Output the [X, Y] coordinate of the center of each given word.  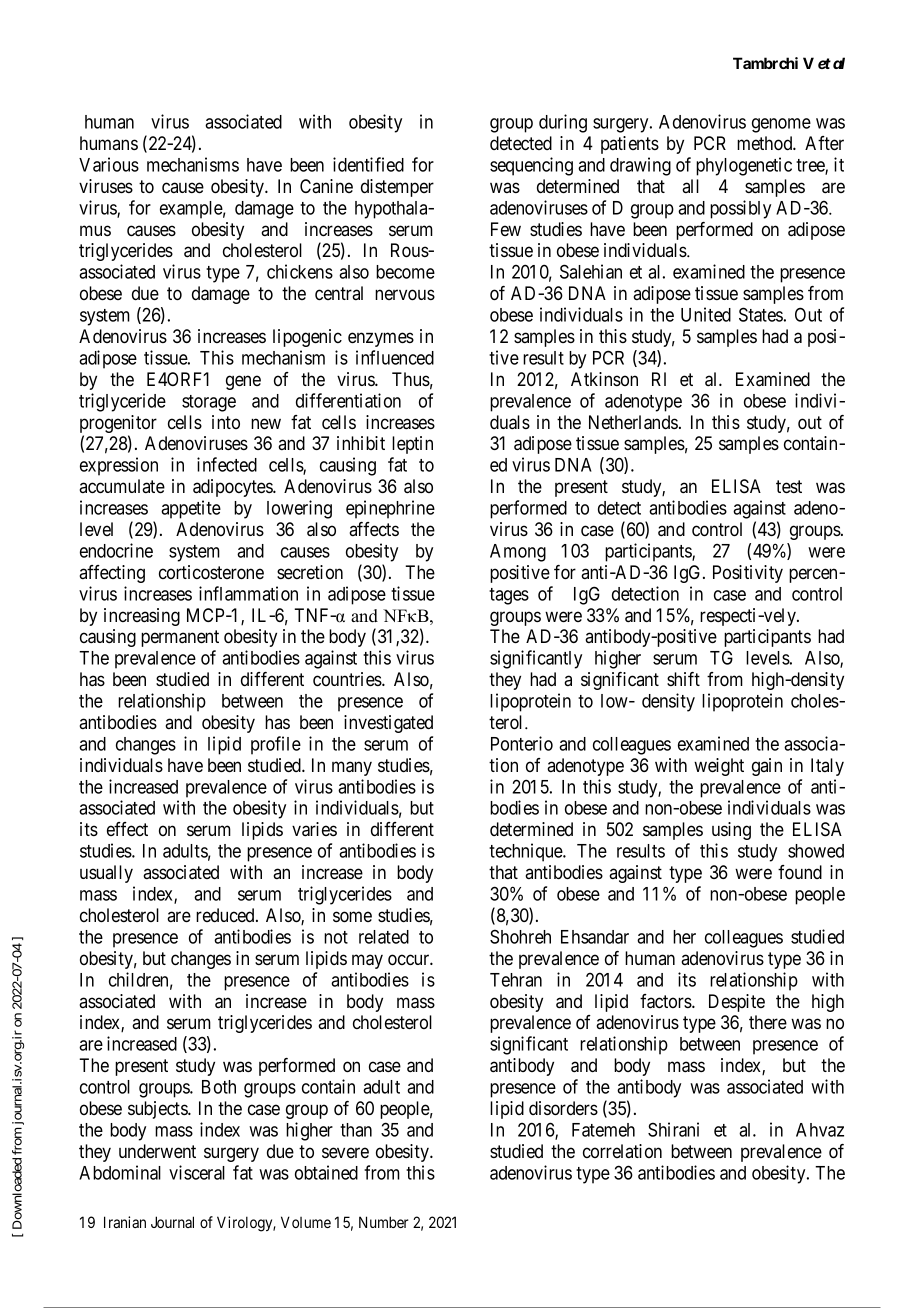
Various [109, 164]
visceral [197, 1172]
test [789, 486]
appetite [191, 509]
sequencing [531, 166]
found [800, 872]
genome [781, 125]
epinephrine [390, 509]
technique [526, 852]
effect [127, 829]
